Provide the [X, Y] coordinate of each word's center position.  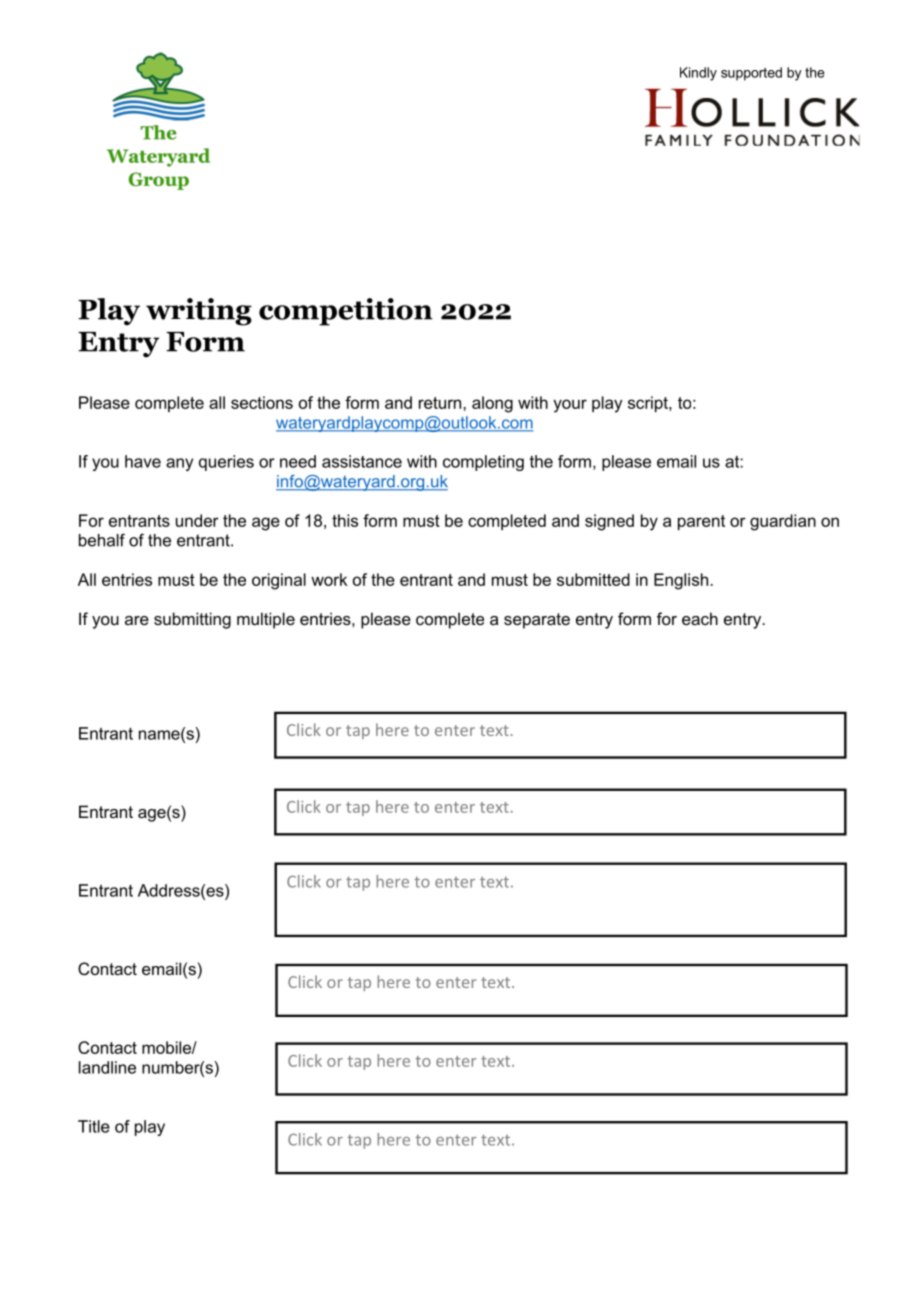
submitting [192, 620]
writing [199, 312]
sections [262, 402]
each [700, 618]
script [649, 404]
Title [94, 1126]
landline [107, 1067]
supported [751, 74]
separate [537, 621]
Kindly [698, 74]
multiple [266, 620]
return [441, 403]
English [681, 581]
